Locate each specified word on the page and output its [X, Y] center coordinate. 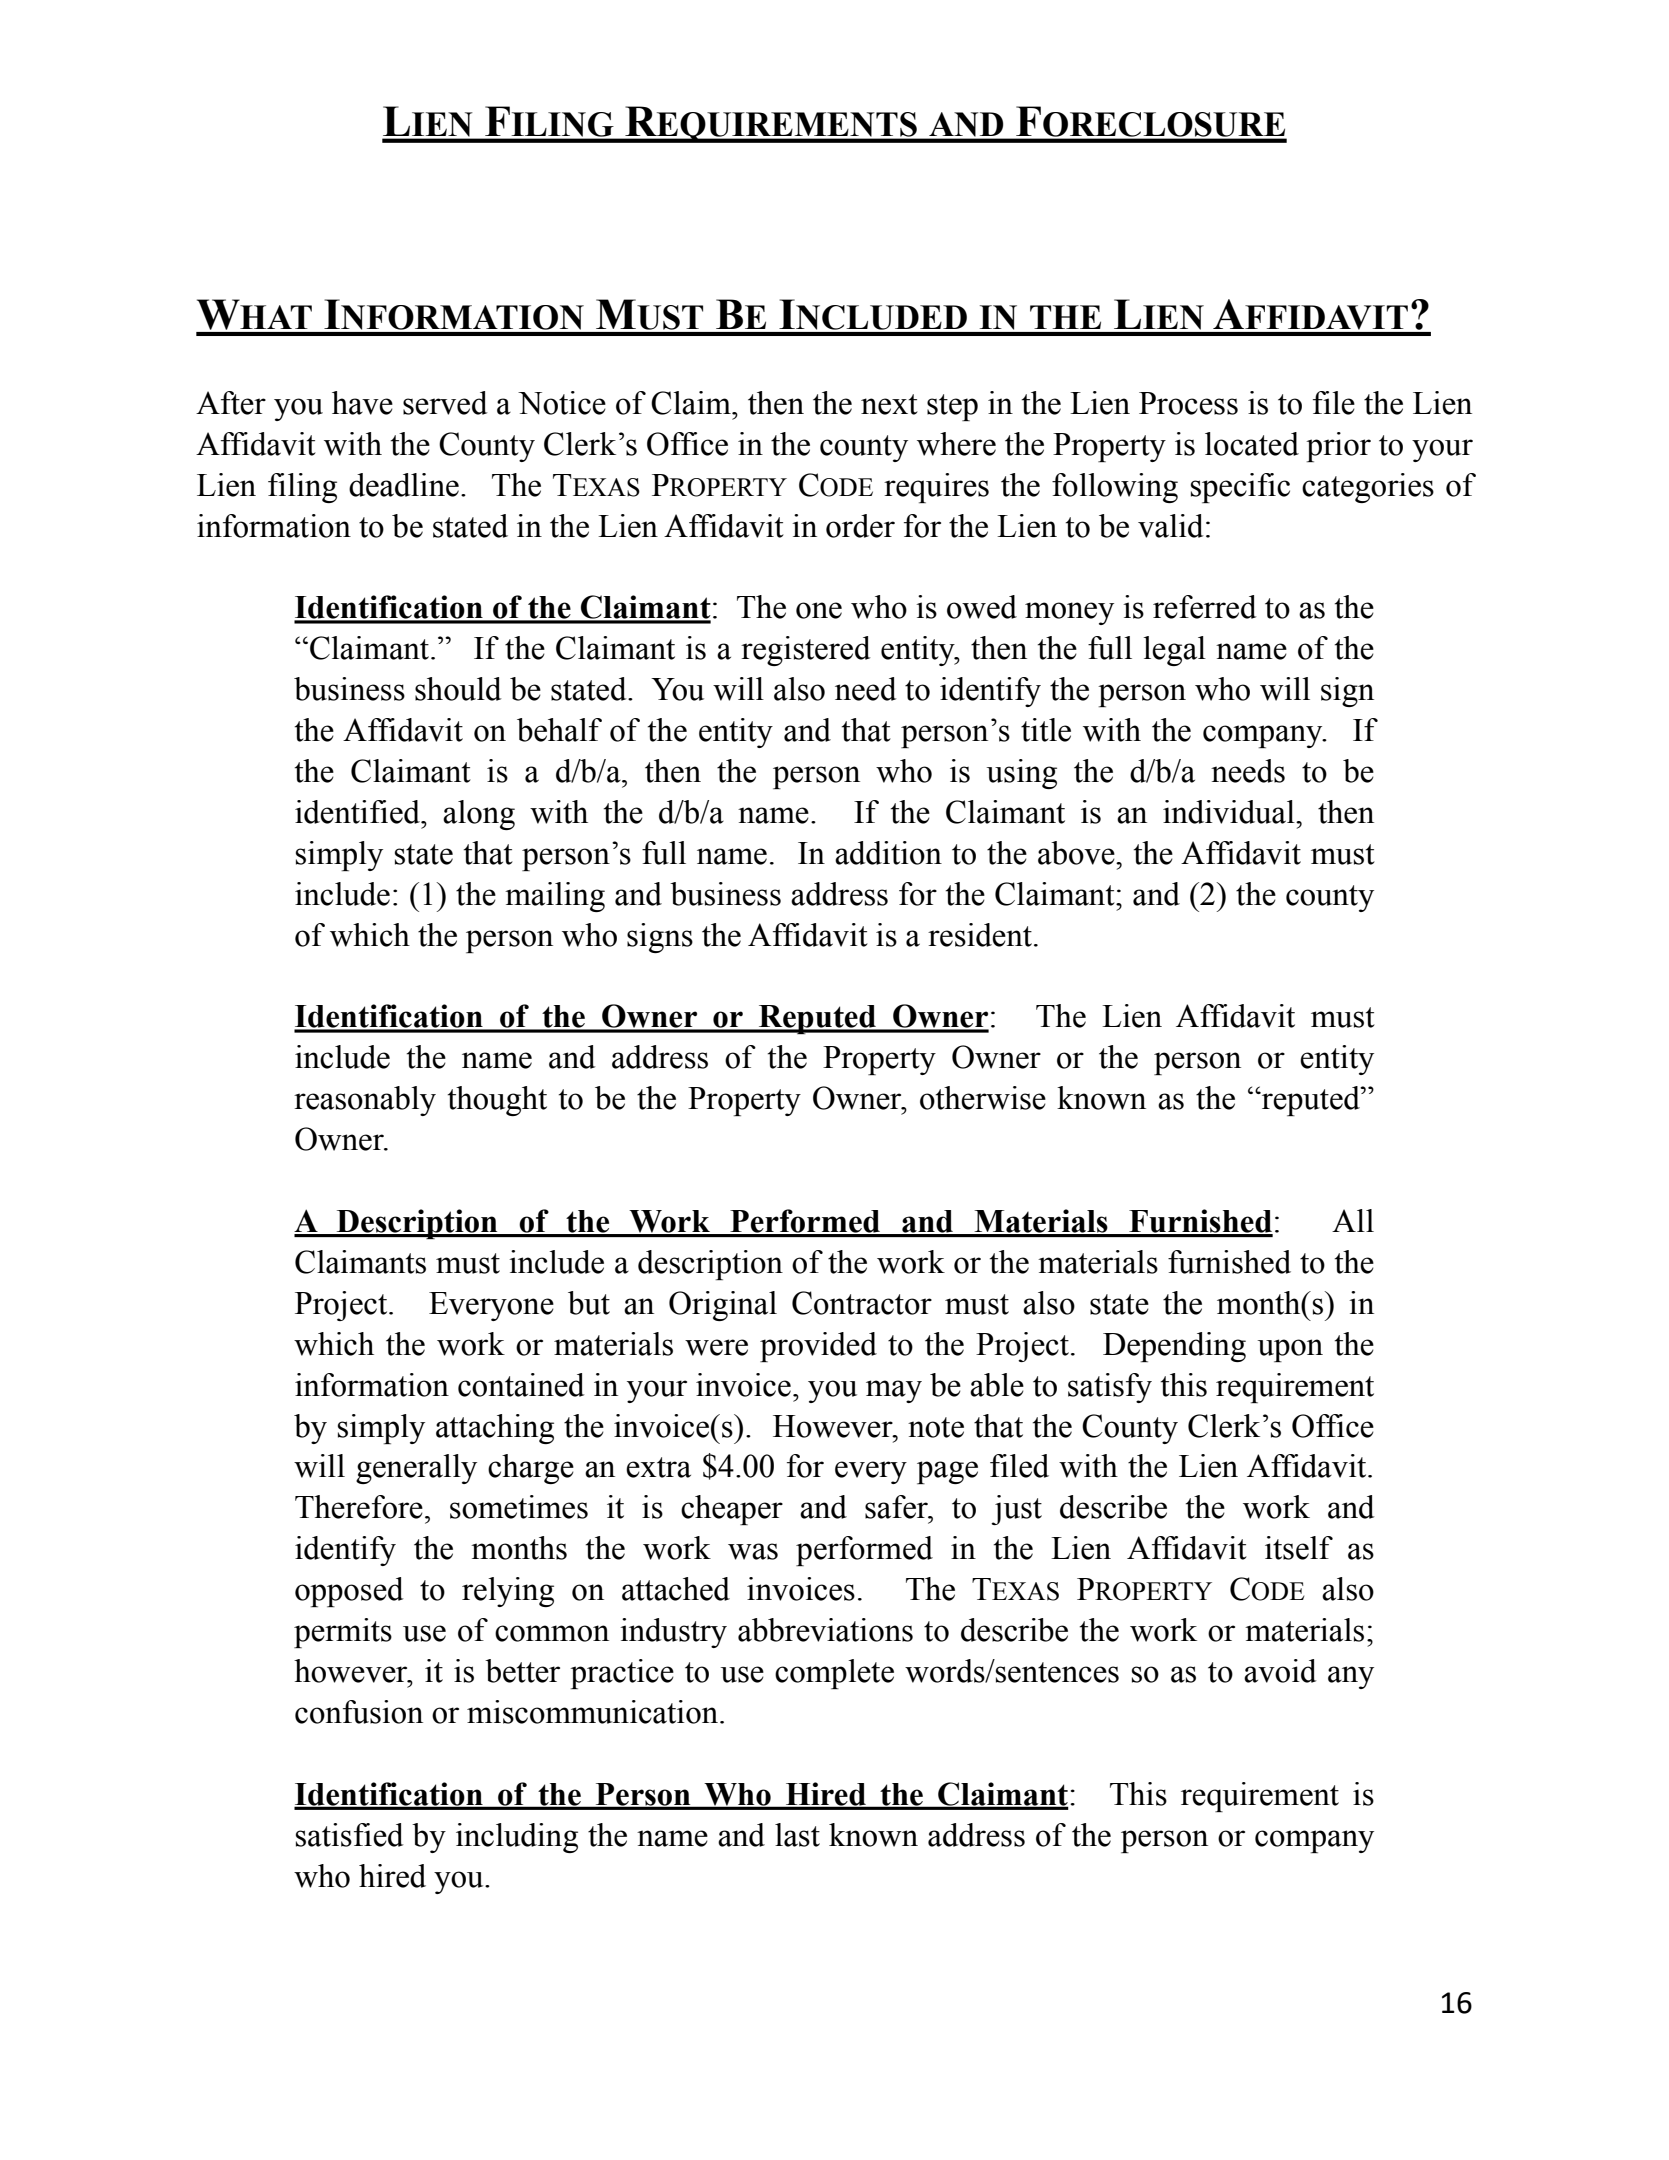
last [797, 1835]
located [1252, 444]
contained [521, 1385]
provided [818, 1347]
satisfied [350, 1835]
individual [1230, 812]
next [889, 404]
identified [358, 812]
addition [888, 853]
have [362, 403]
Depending [1174, 1347]
